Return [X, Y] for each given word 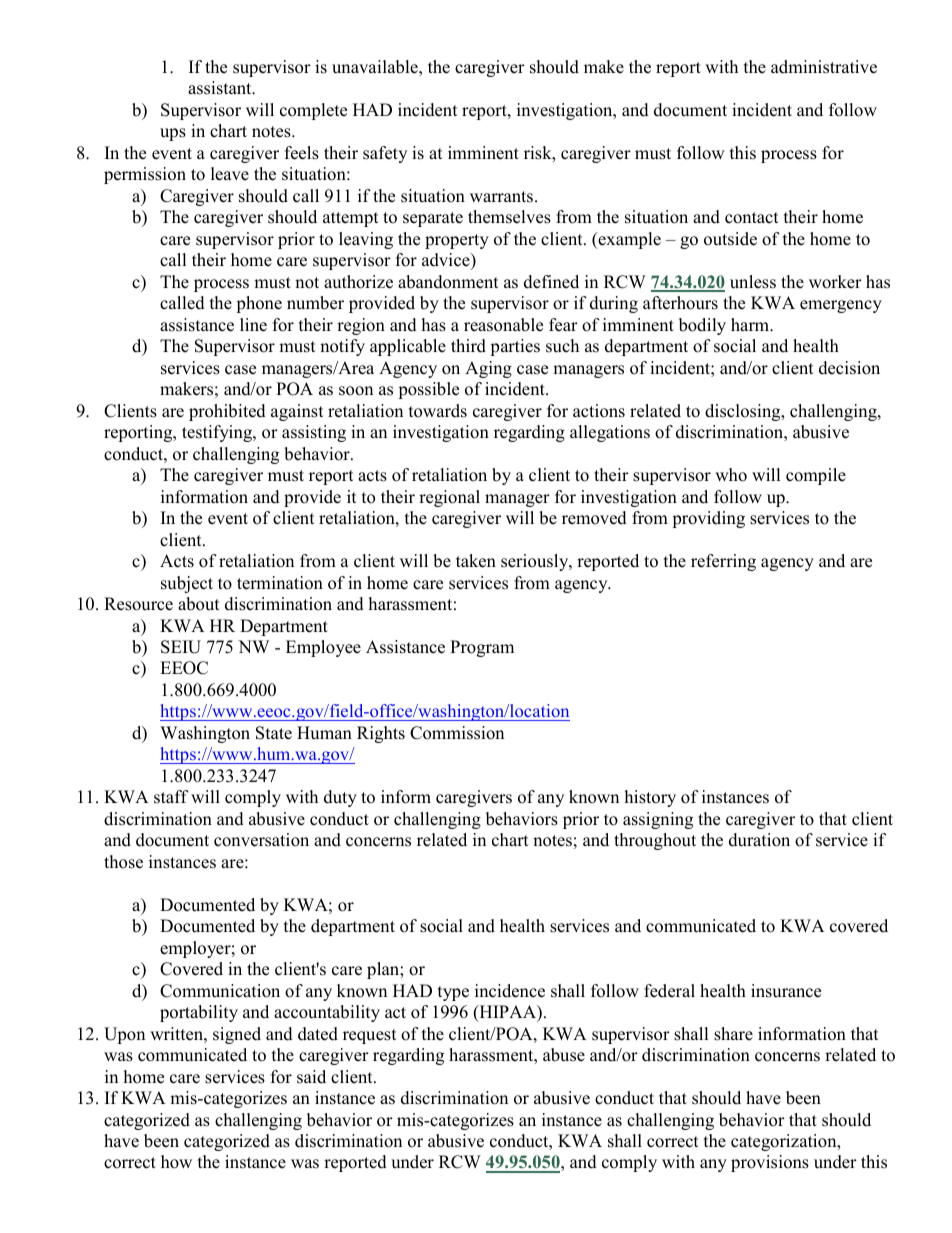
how [176, 1162]
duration [759, 840]
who [731, 475]
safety [385, 154]
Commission [457, 733]
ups [173, 134]
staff [171, 797]
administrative [824, 67]
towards [438, 411]
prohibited [227, 412]
